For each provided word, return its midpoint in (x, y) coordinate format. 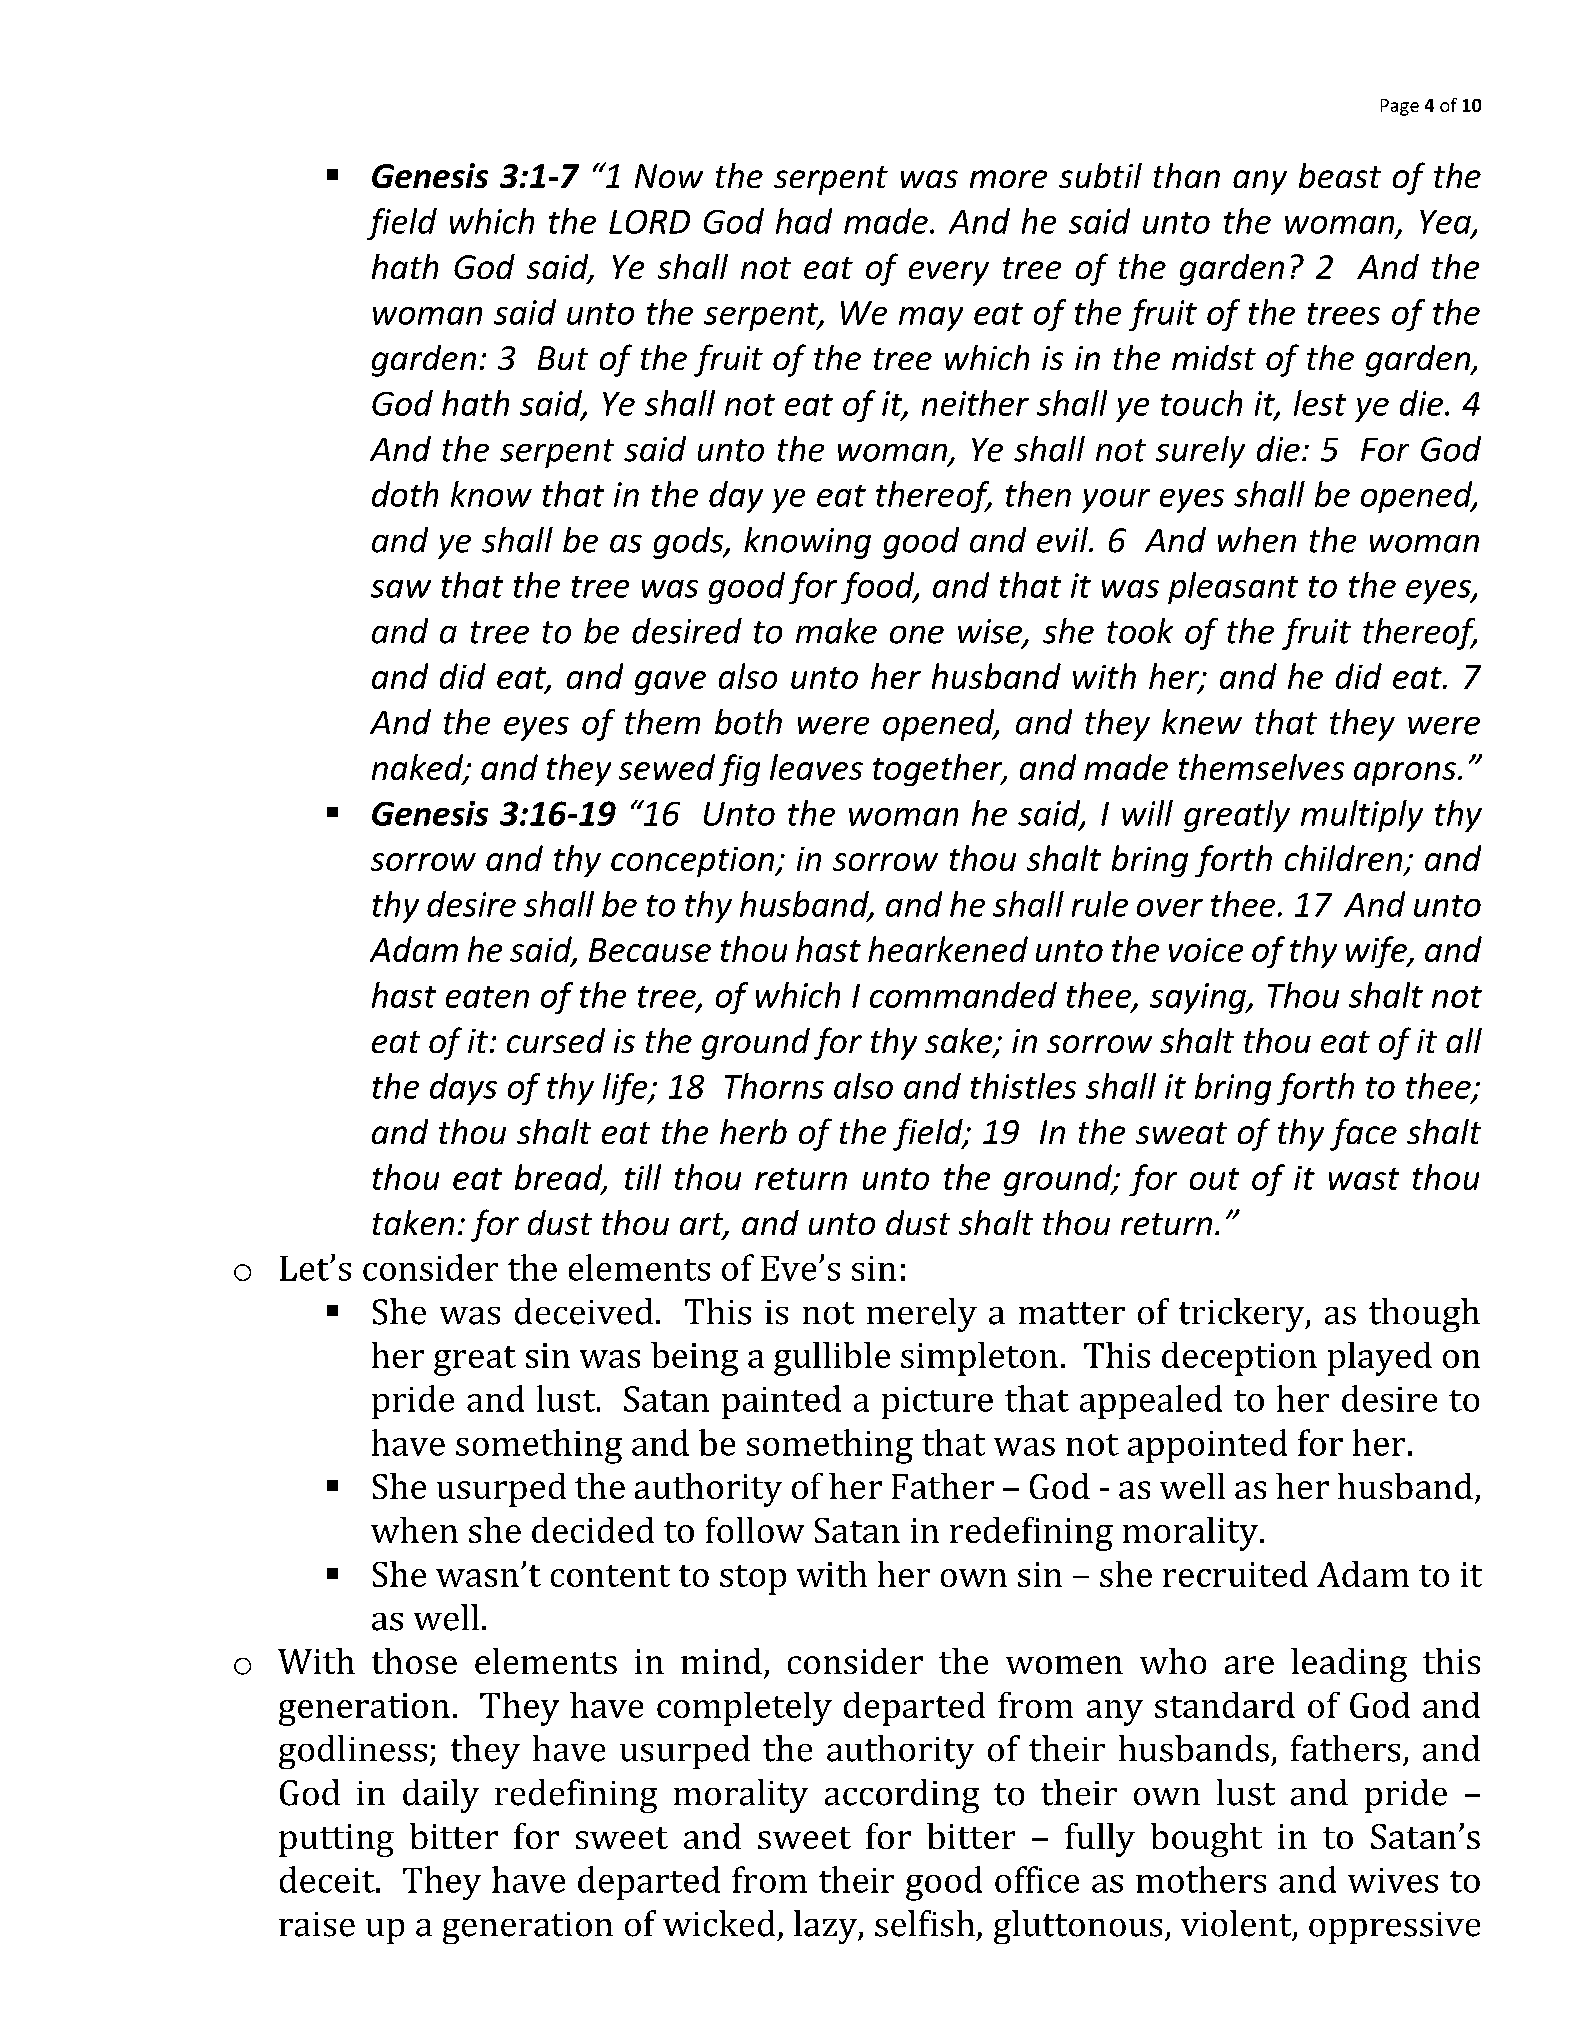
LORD (649, 222)
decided (593, 1530)
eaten (487, 997)
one (917, 635)
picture (937, 1403)
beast (1340, 175)
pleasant (1233, 588)
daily (441, 1796)
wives (1393, 1880)
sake (960, 1042)
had (804, 221)
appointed (1207, 1446)
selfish (925, 1923)
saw (401, 589)
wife (1377, 952)
